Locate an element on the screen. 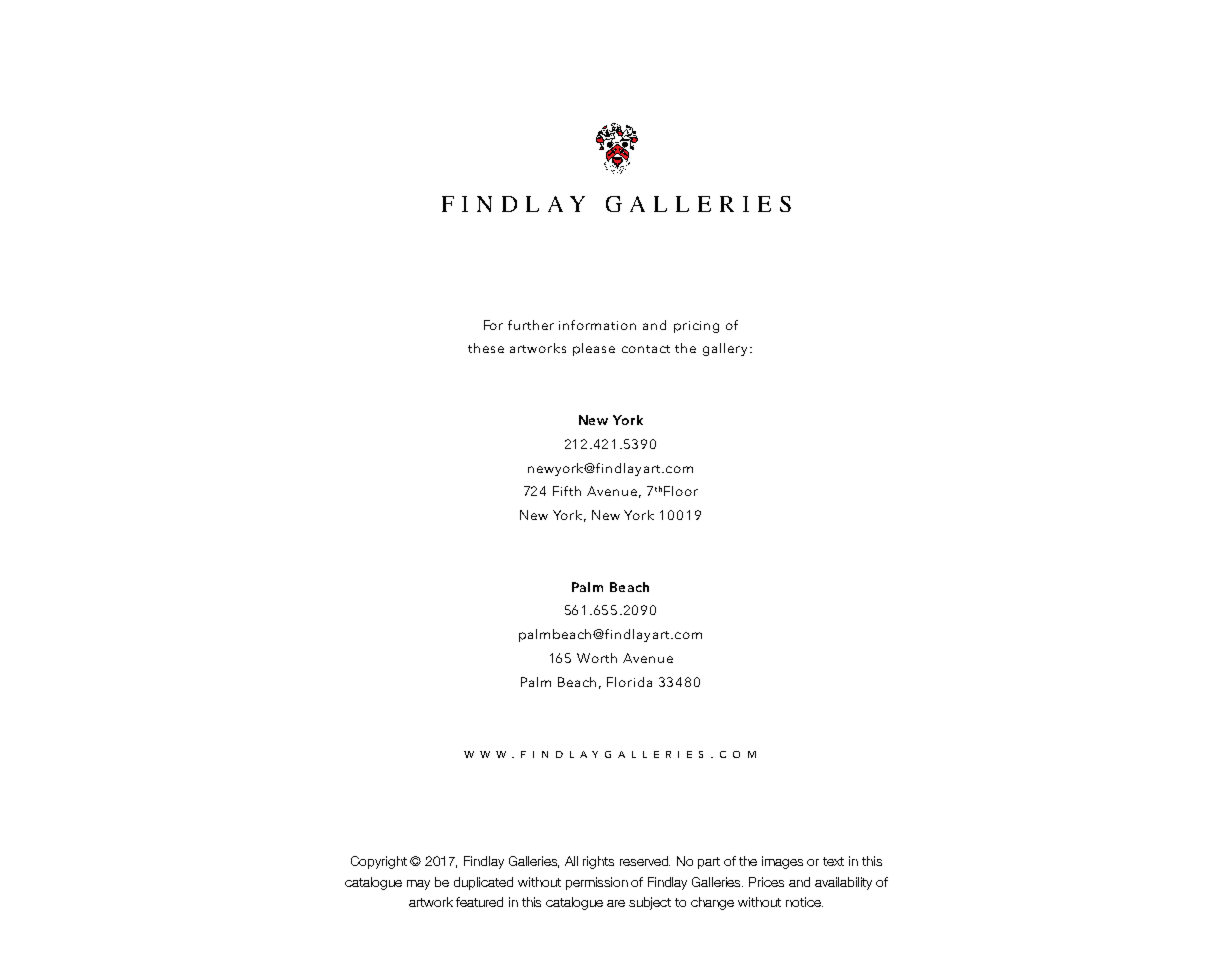 This screenshot has height=980, width=1226. gallery is located at coordinates (725, 349).
